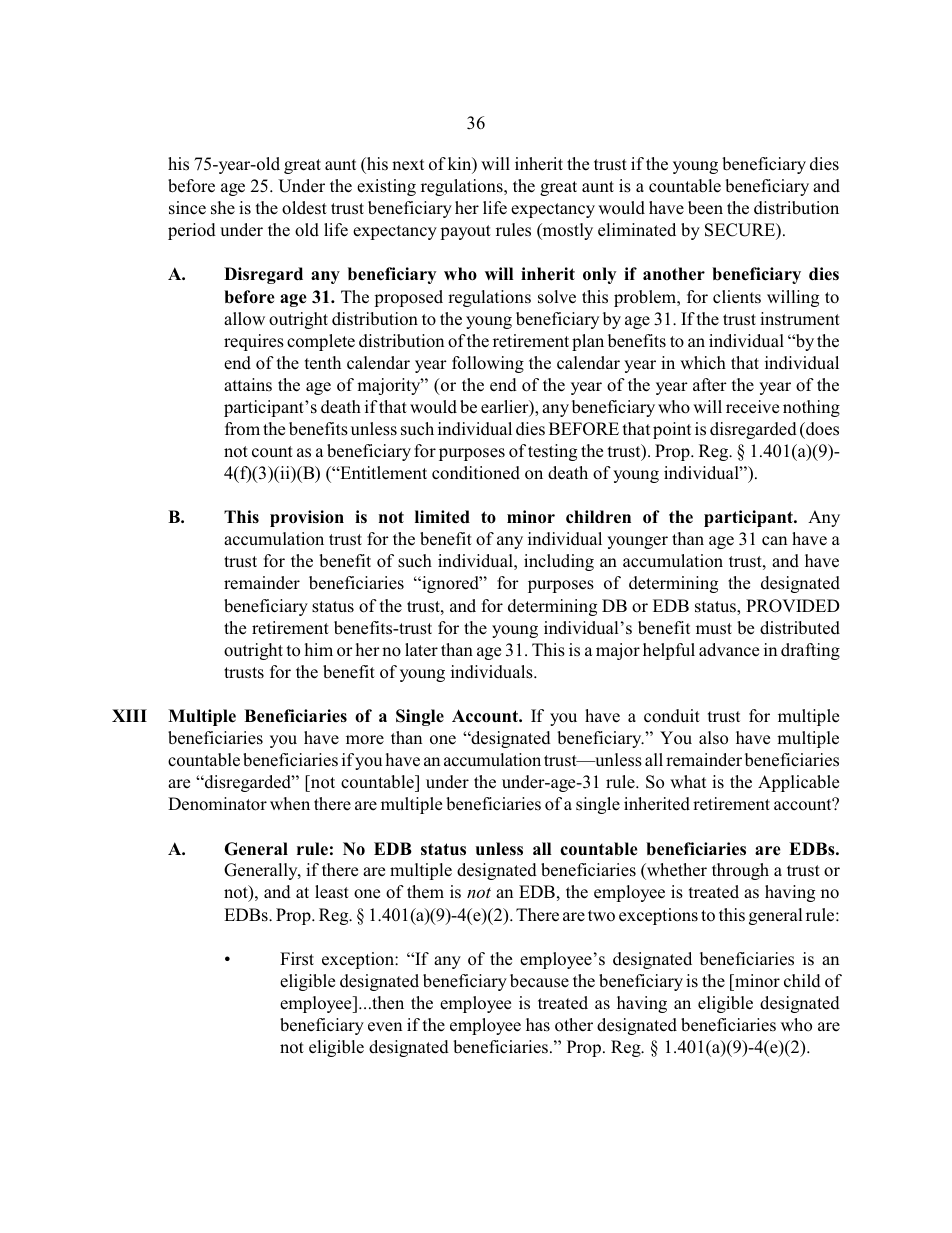  What do you see at coordinates (793, 606) in the screenshot?
I see `PROVIDED` at bounding box center [793, 606].
